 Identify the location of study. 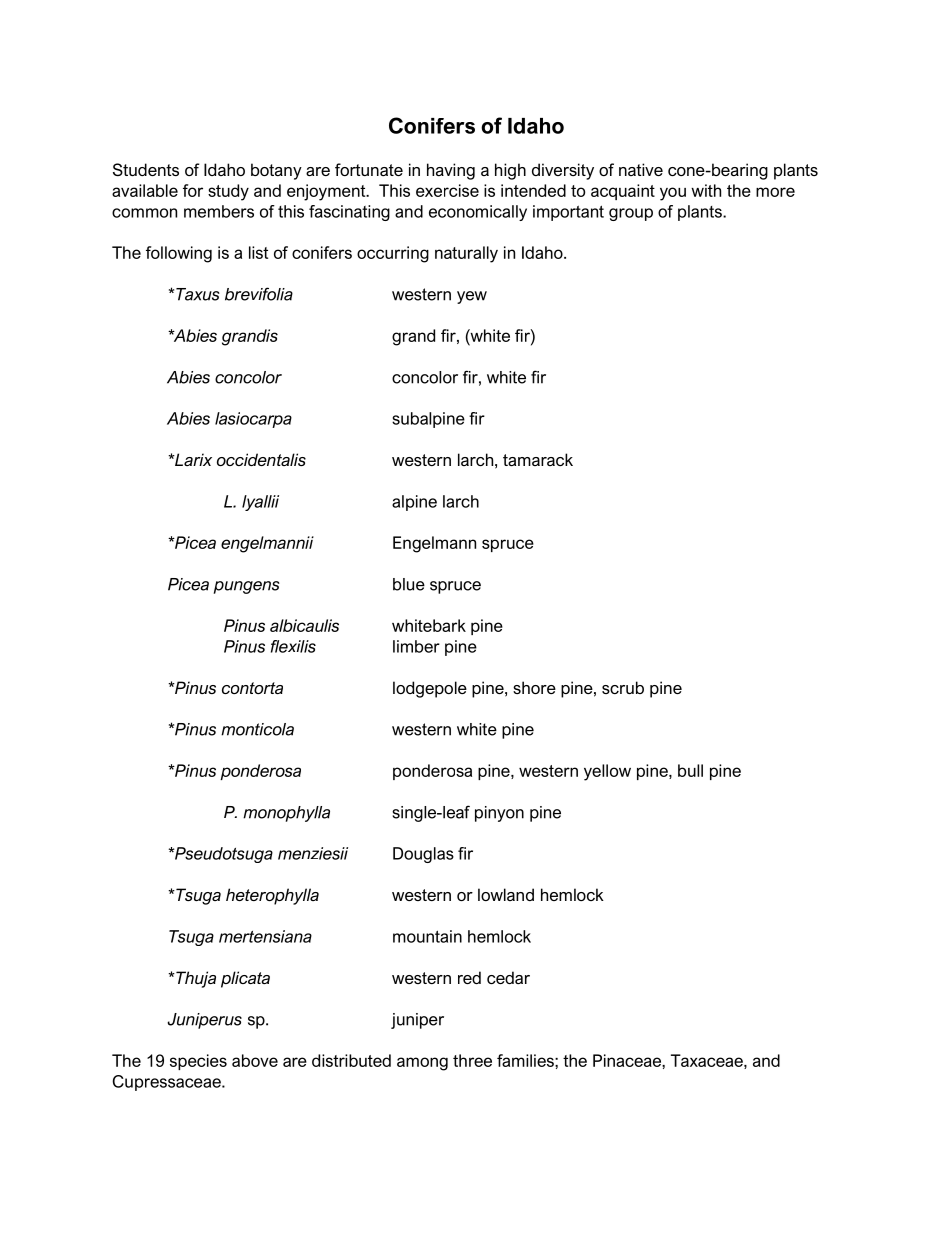
(228, 192).
